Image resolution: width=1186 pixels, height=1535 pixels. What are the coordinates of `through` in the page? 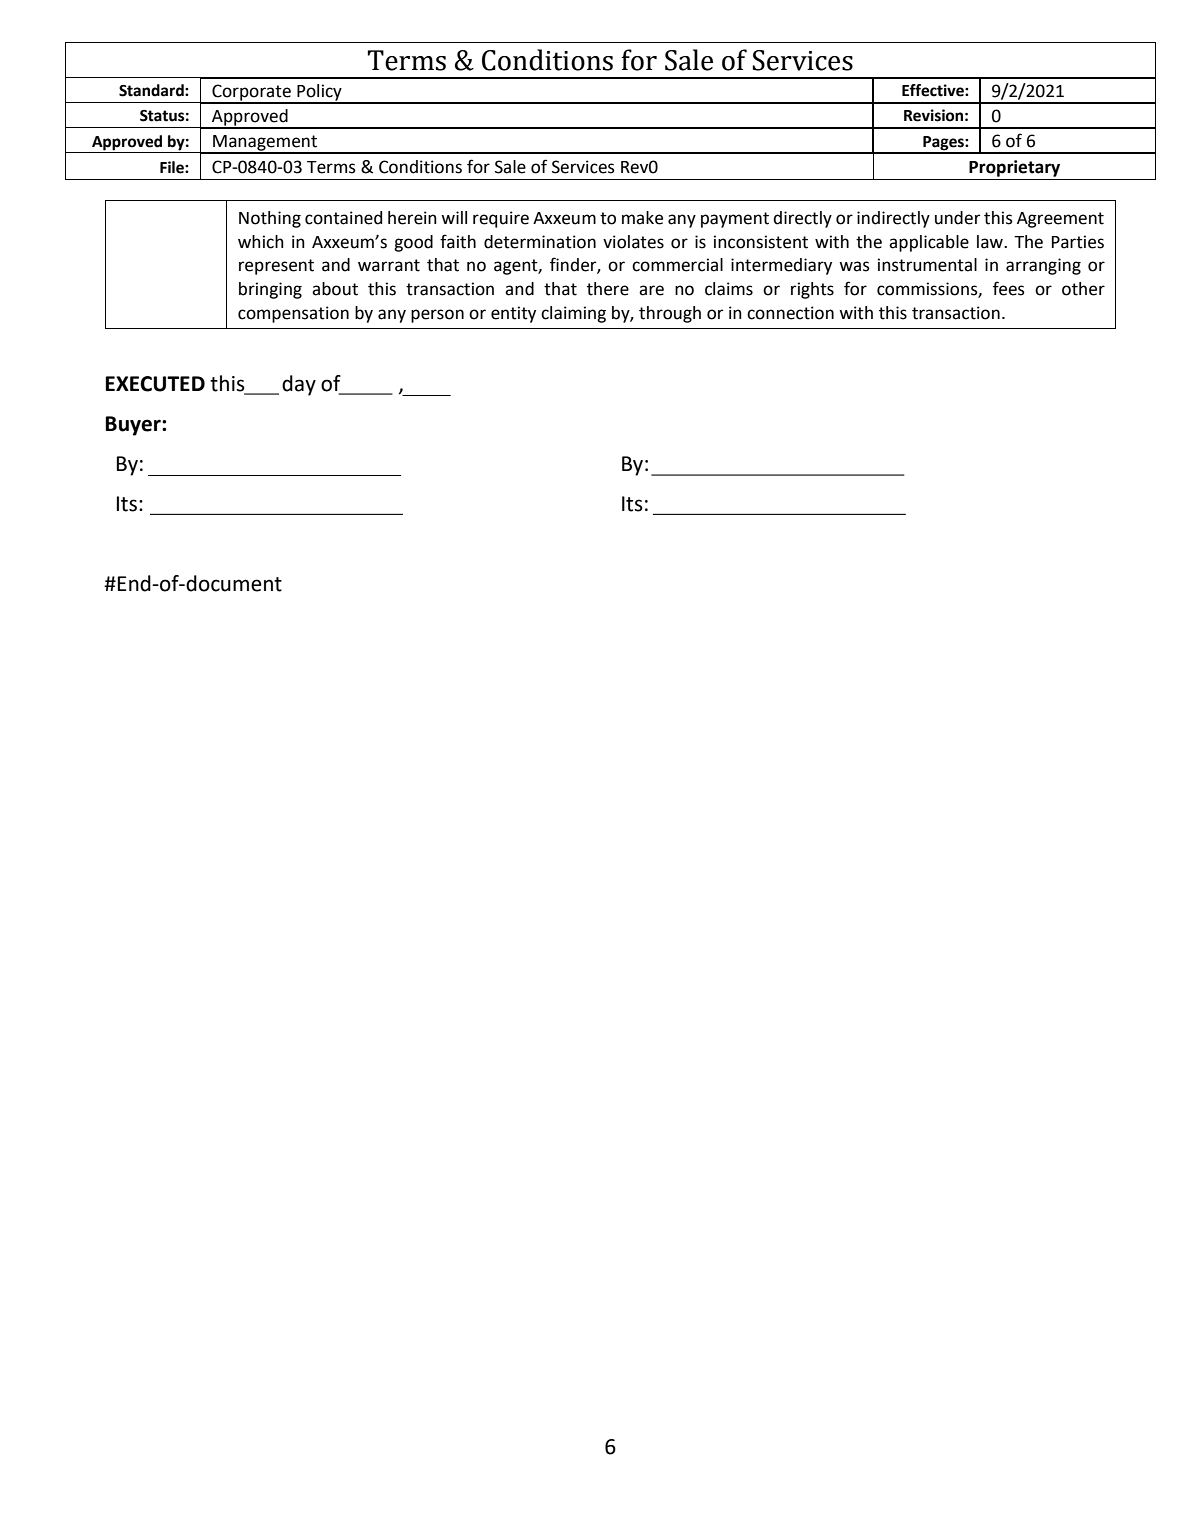 It's located at (670, 314).
